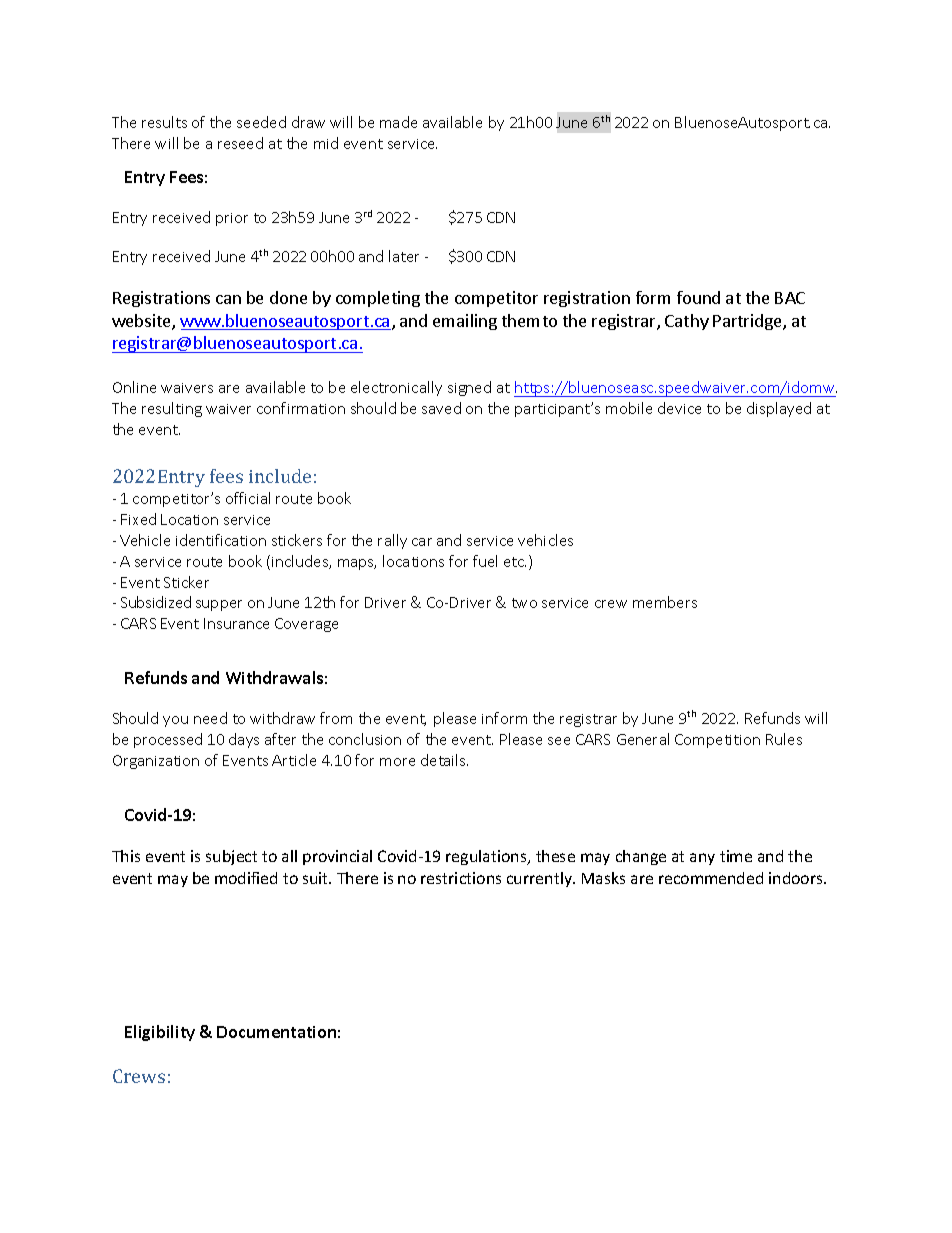 This document has height=1233, width=952. Describe the element at coordinates (698, 297) in the document. I see `found` at that location.
